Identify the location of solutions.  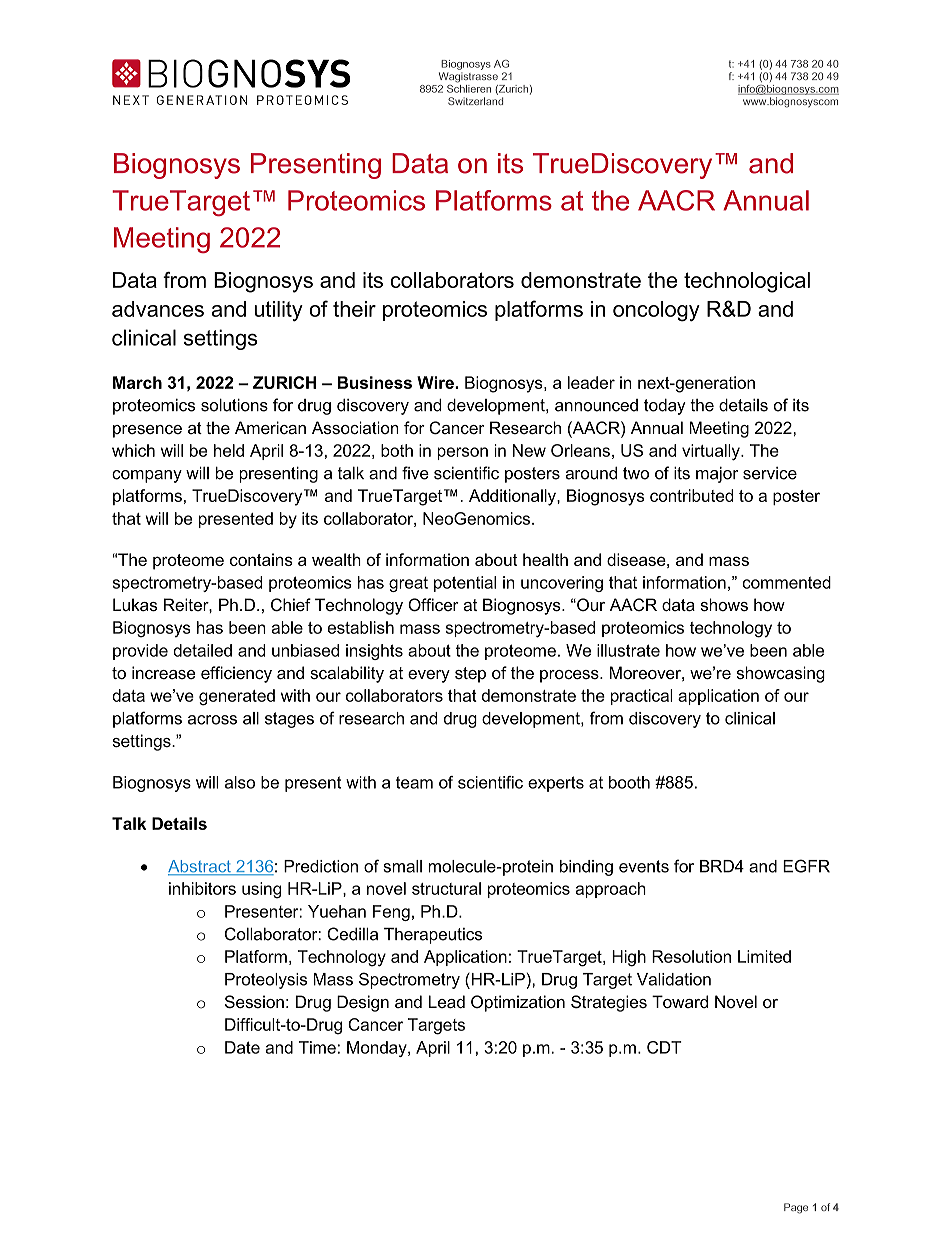
(234, 405).
